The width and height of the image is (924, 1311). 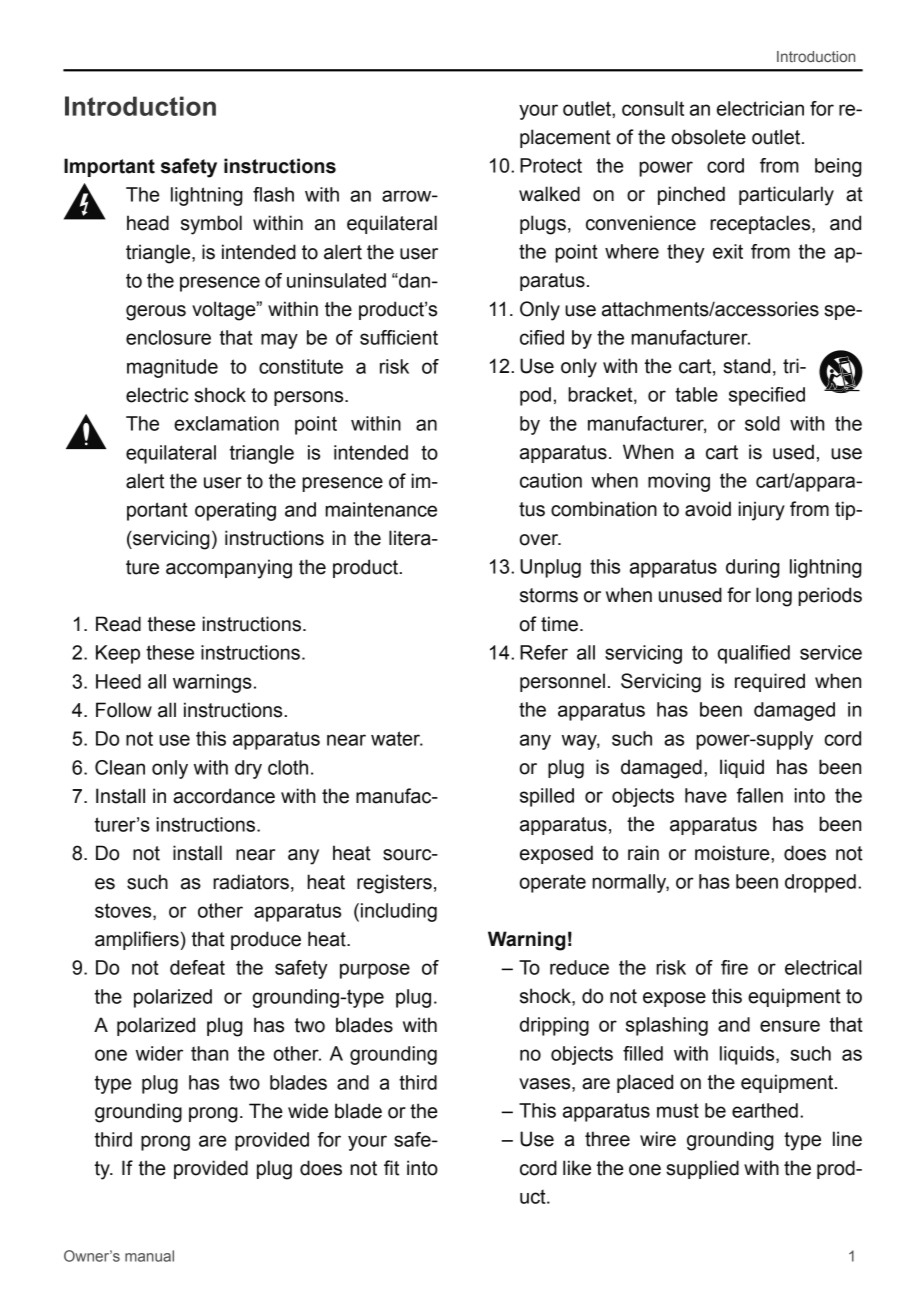 What do you see at coordinates (551, 165) in the image?
I see `Protect` at bounding box center [551, 165].
